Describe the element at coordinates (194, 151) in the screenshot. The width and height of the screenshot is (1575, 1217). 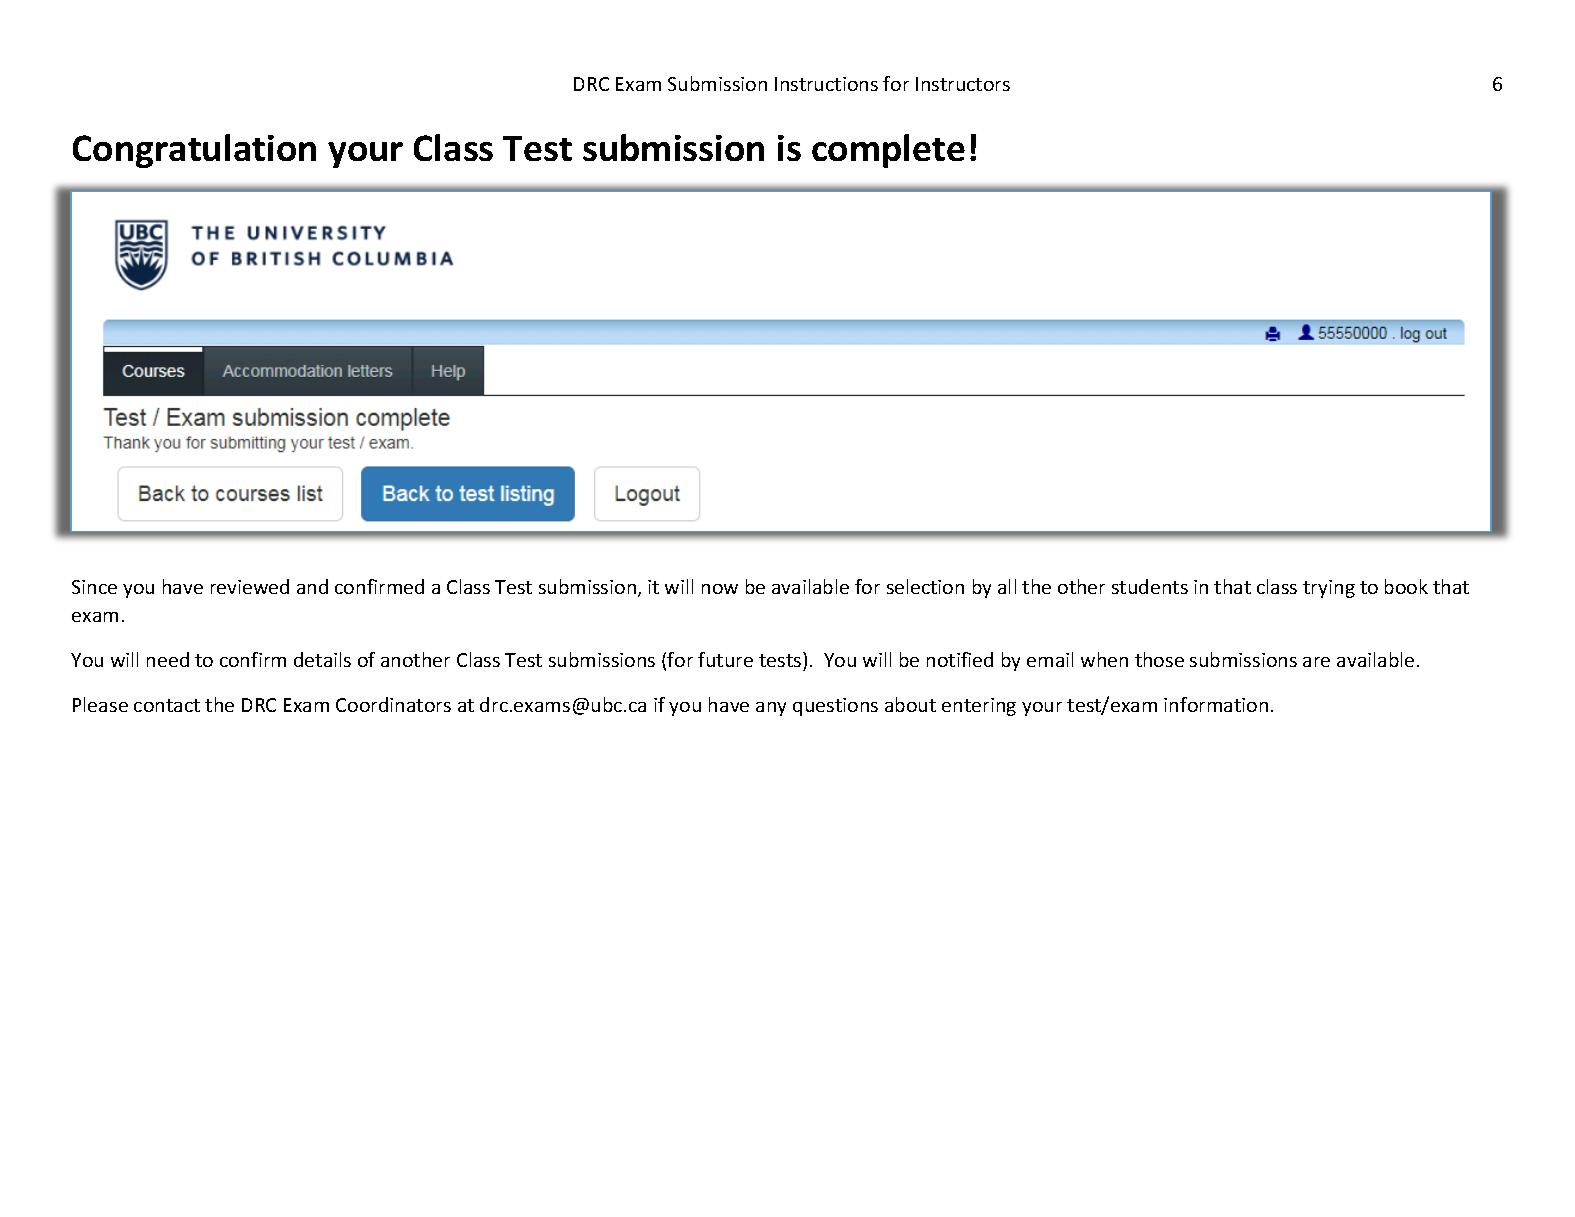
I see `Congratulation` at that location.
